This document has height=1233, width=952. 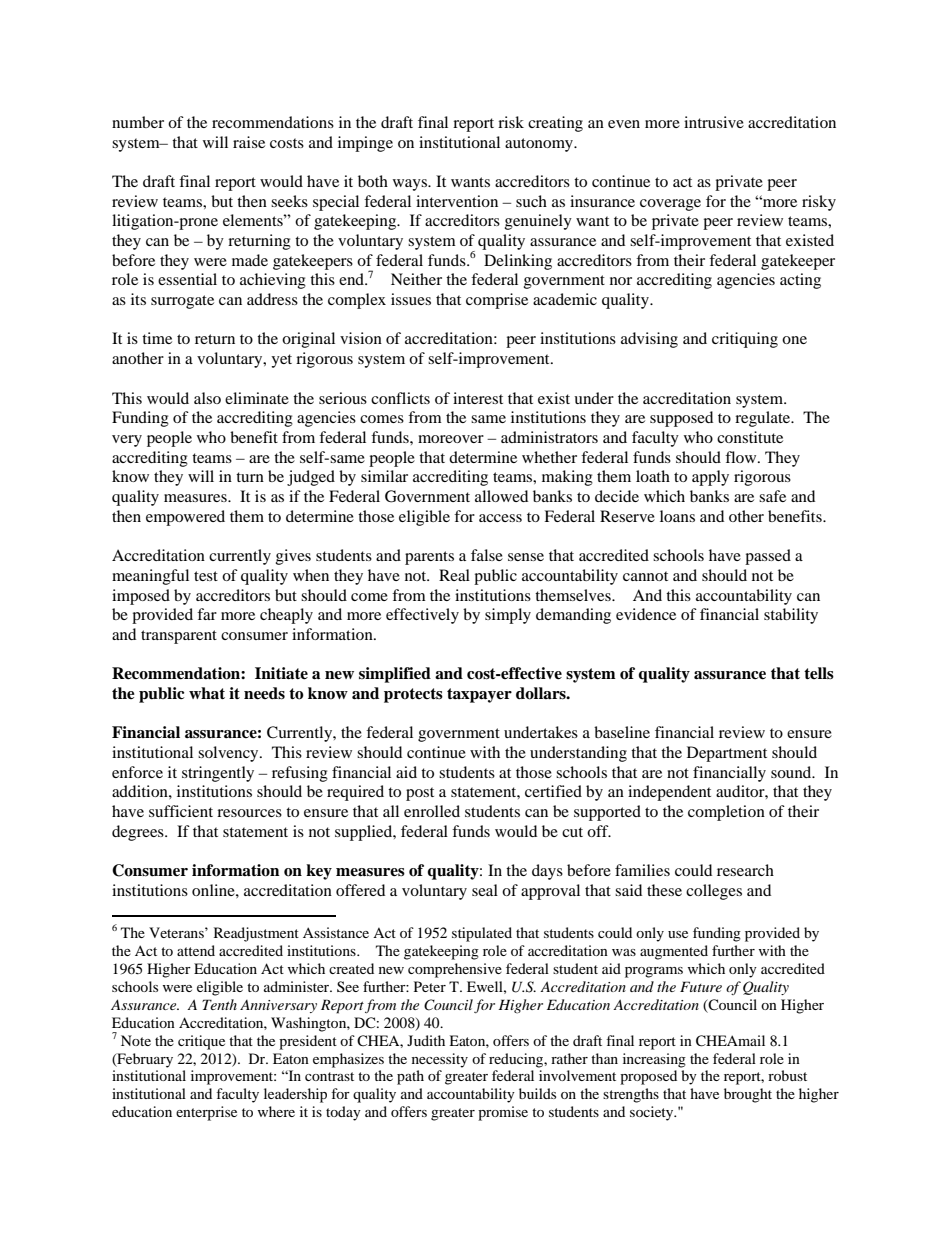 What do you see at coordinates (207, 614) in the document?
I see `far` at bounding box center [207, 614].
